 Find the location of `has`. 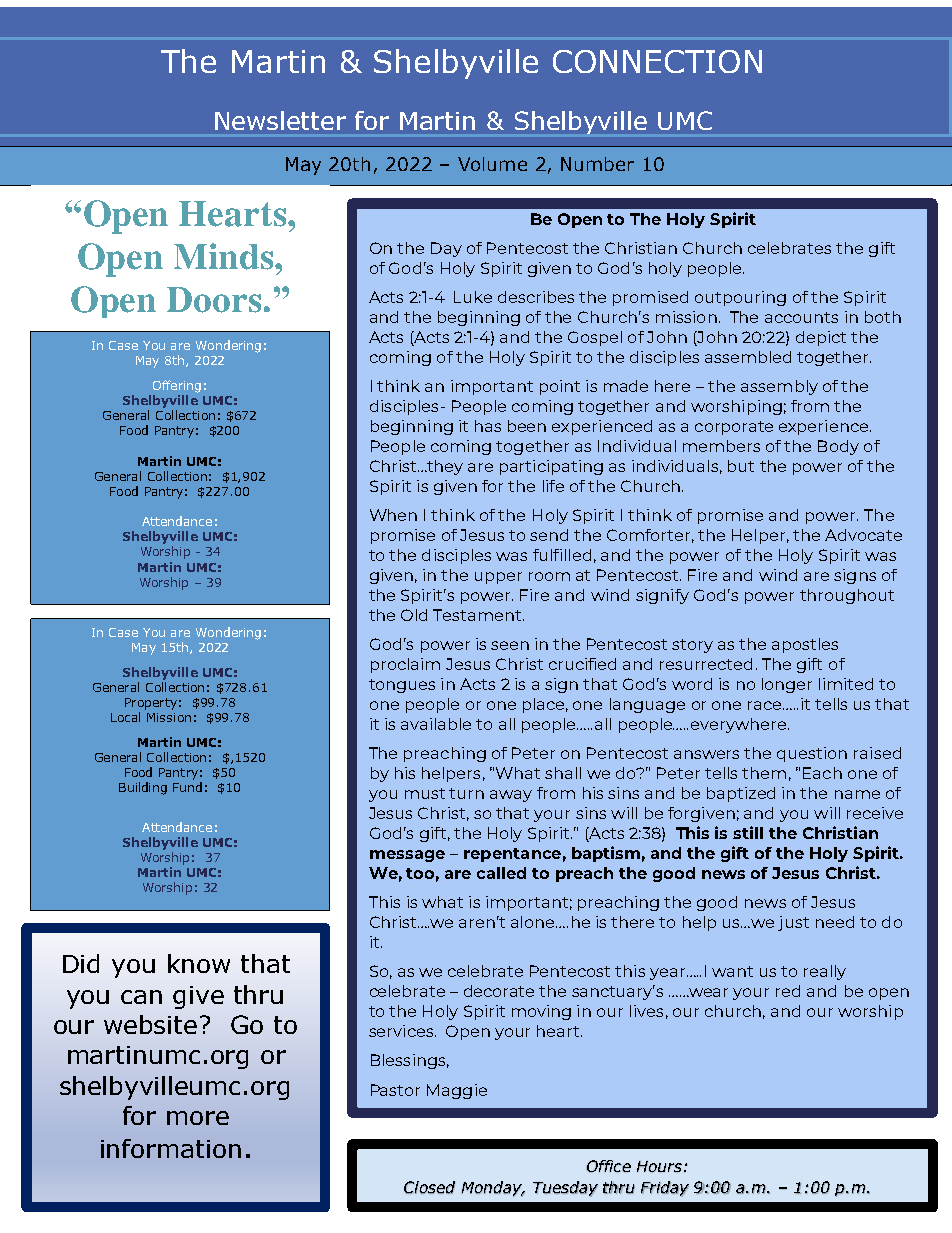

has is located at coordinates (488, 426).
